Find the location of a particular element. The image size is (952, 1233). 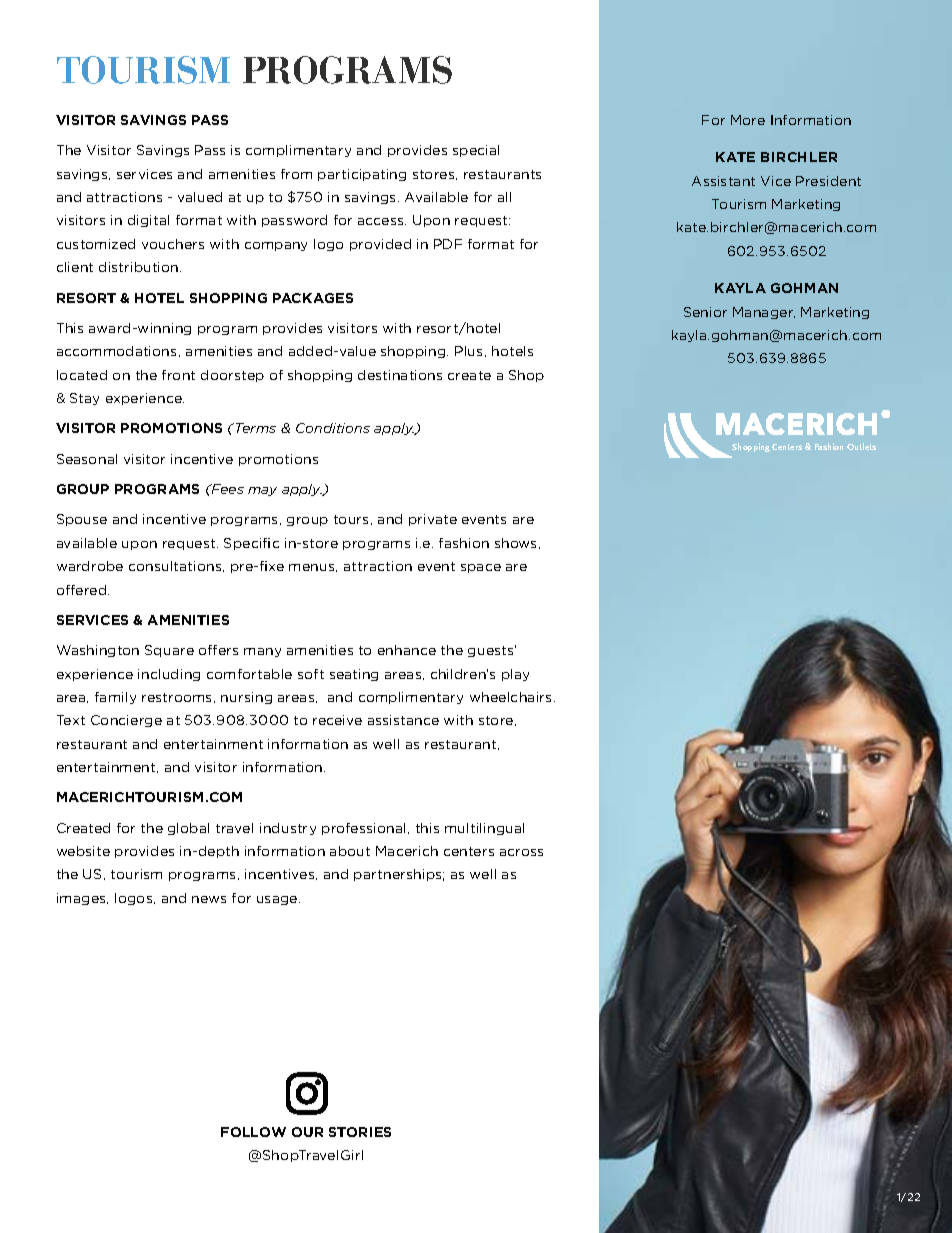

multilingual is located at coordinates (484, 829).
